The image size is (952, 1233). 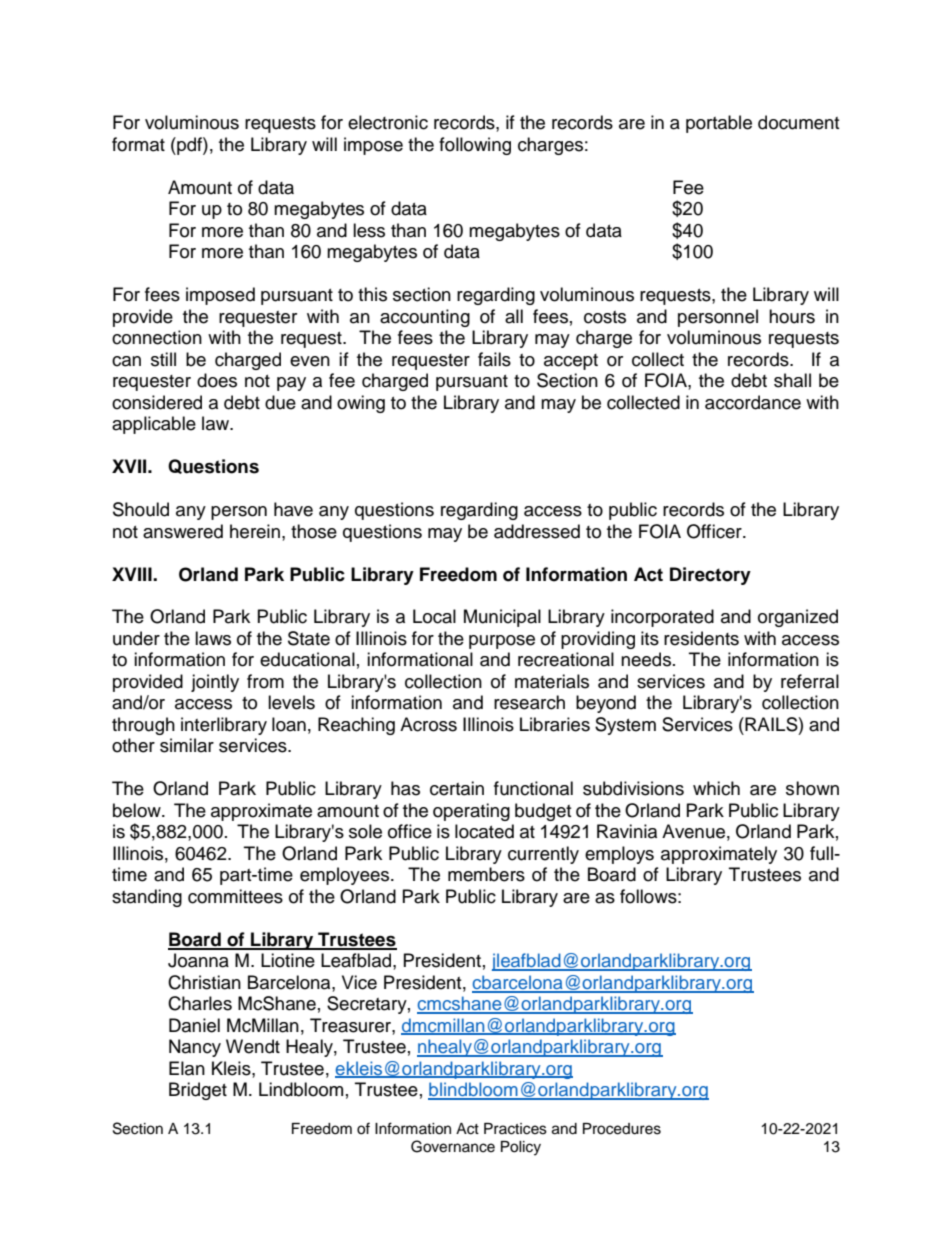 I want to click on portable, so click(x=719, y=124).
